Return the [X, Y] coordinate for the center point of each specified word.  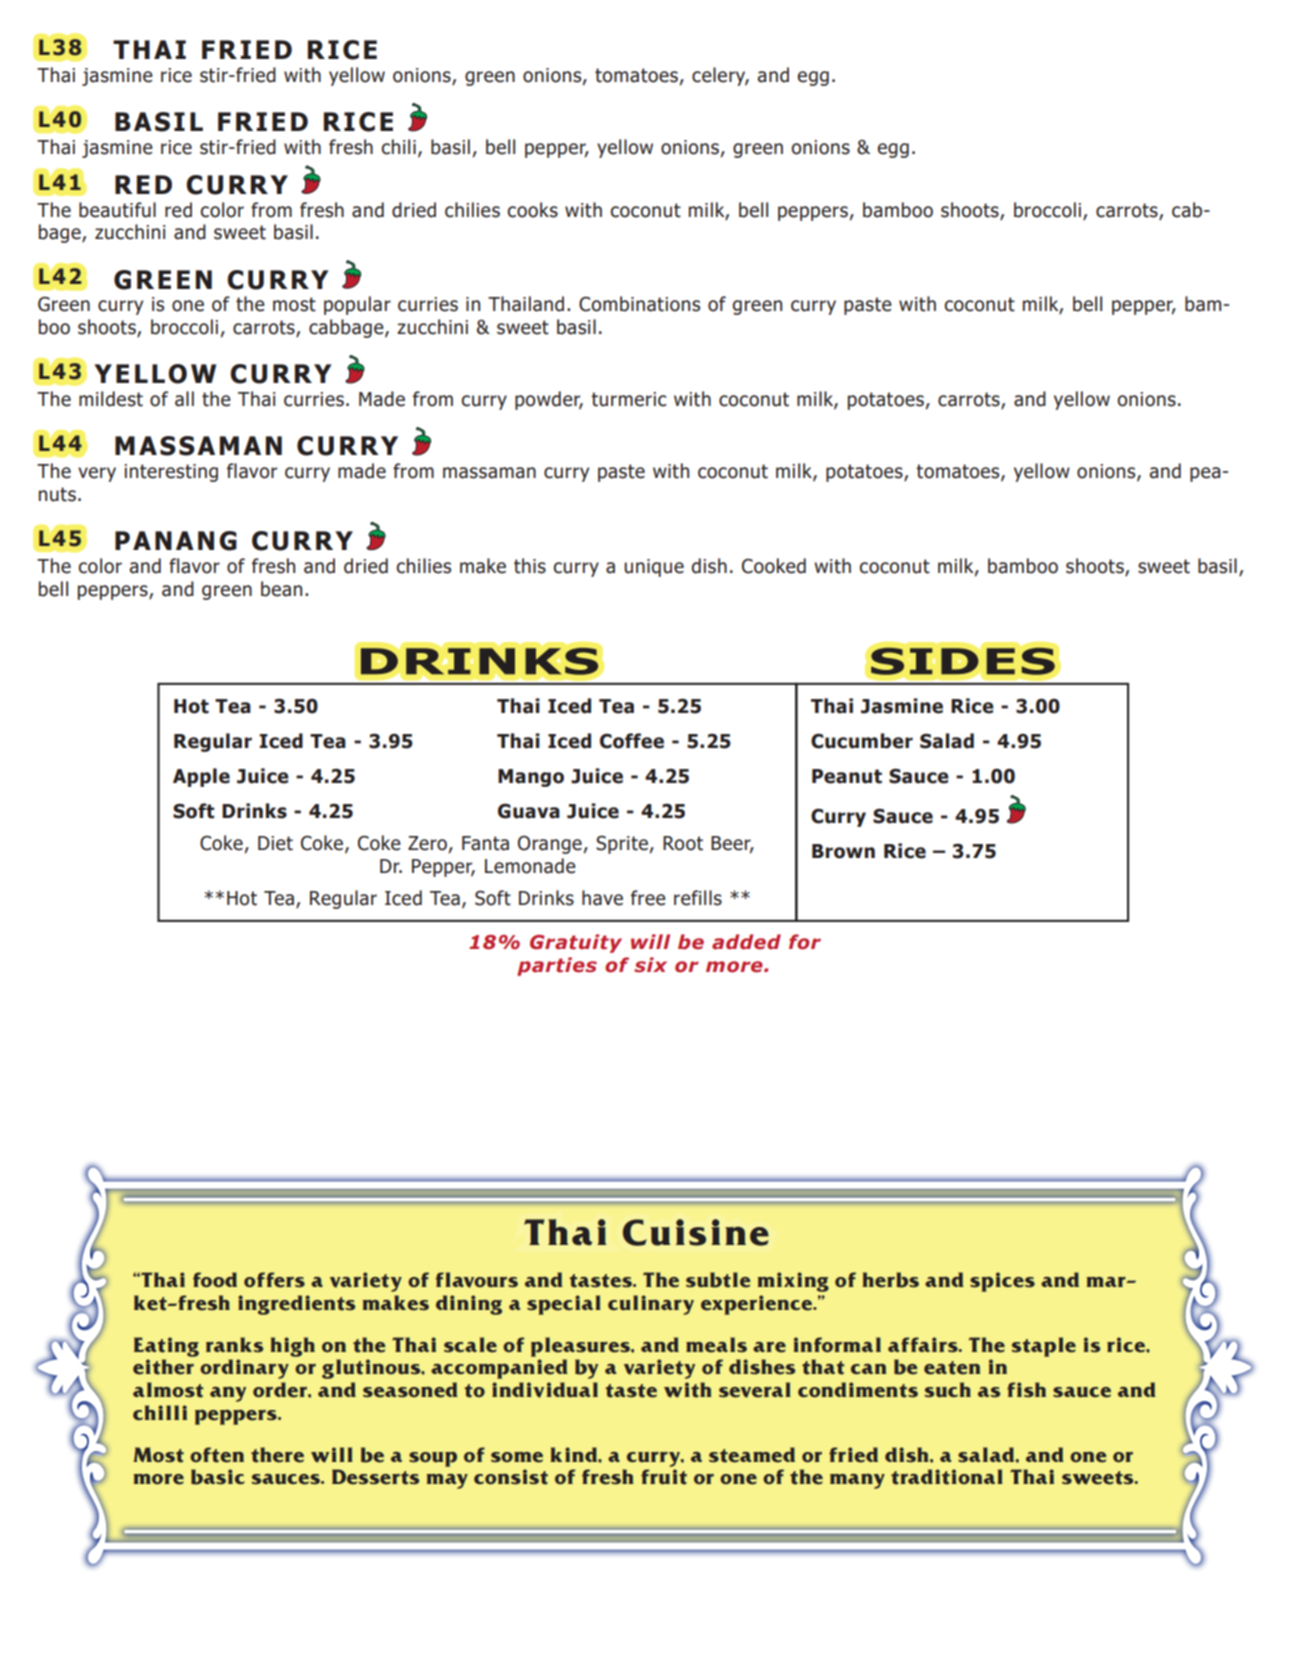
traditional [947, 1477]
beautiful [117, 210]
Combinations [639, 304]
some [517, 1457]
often [217, 1455]
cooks [533, 210]
